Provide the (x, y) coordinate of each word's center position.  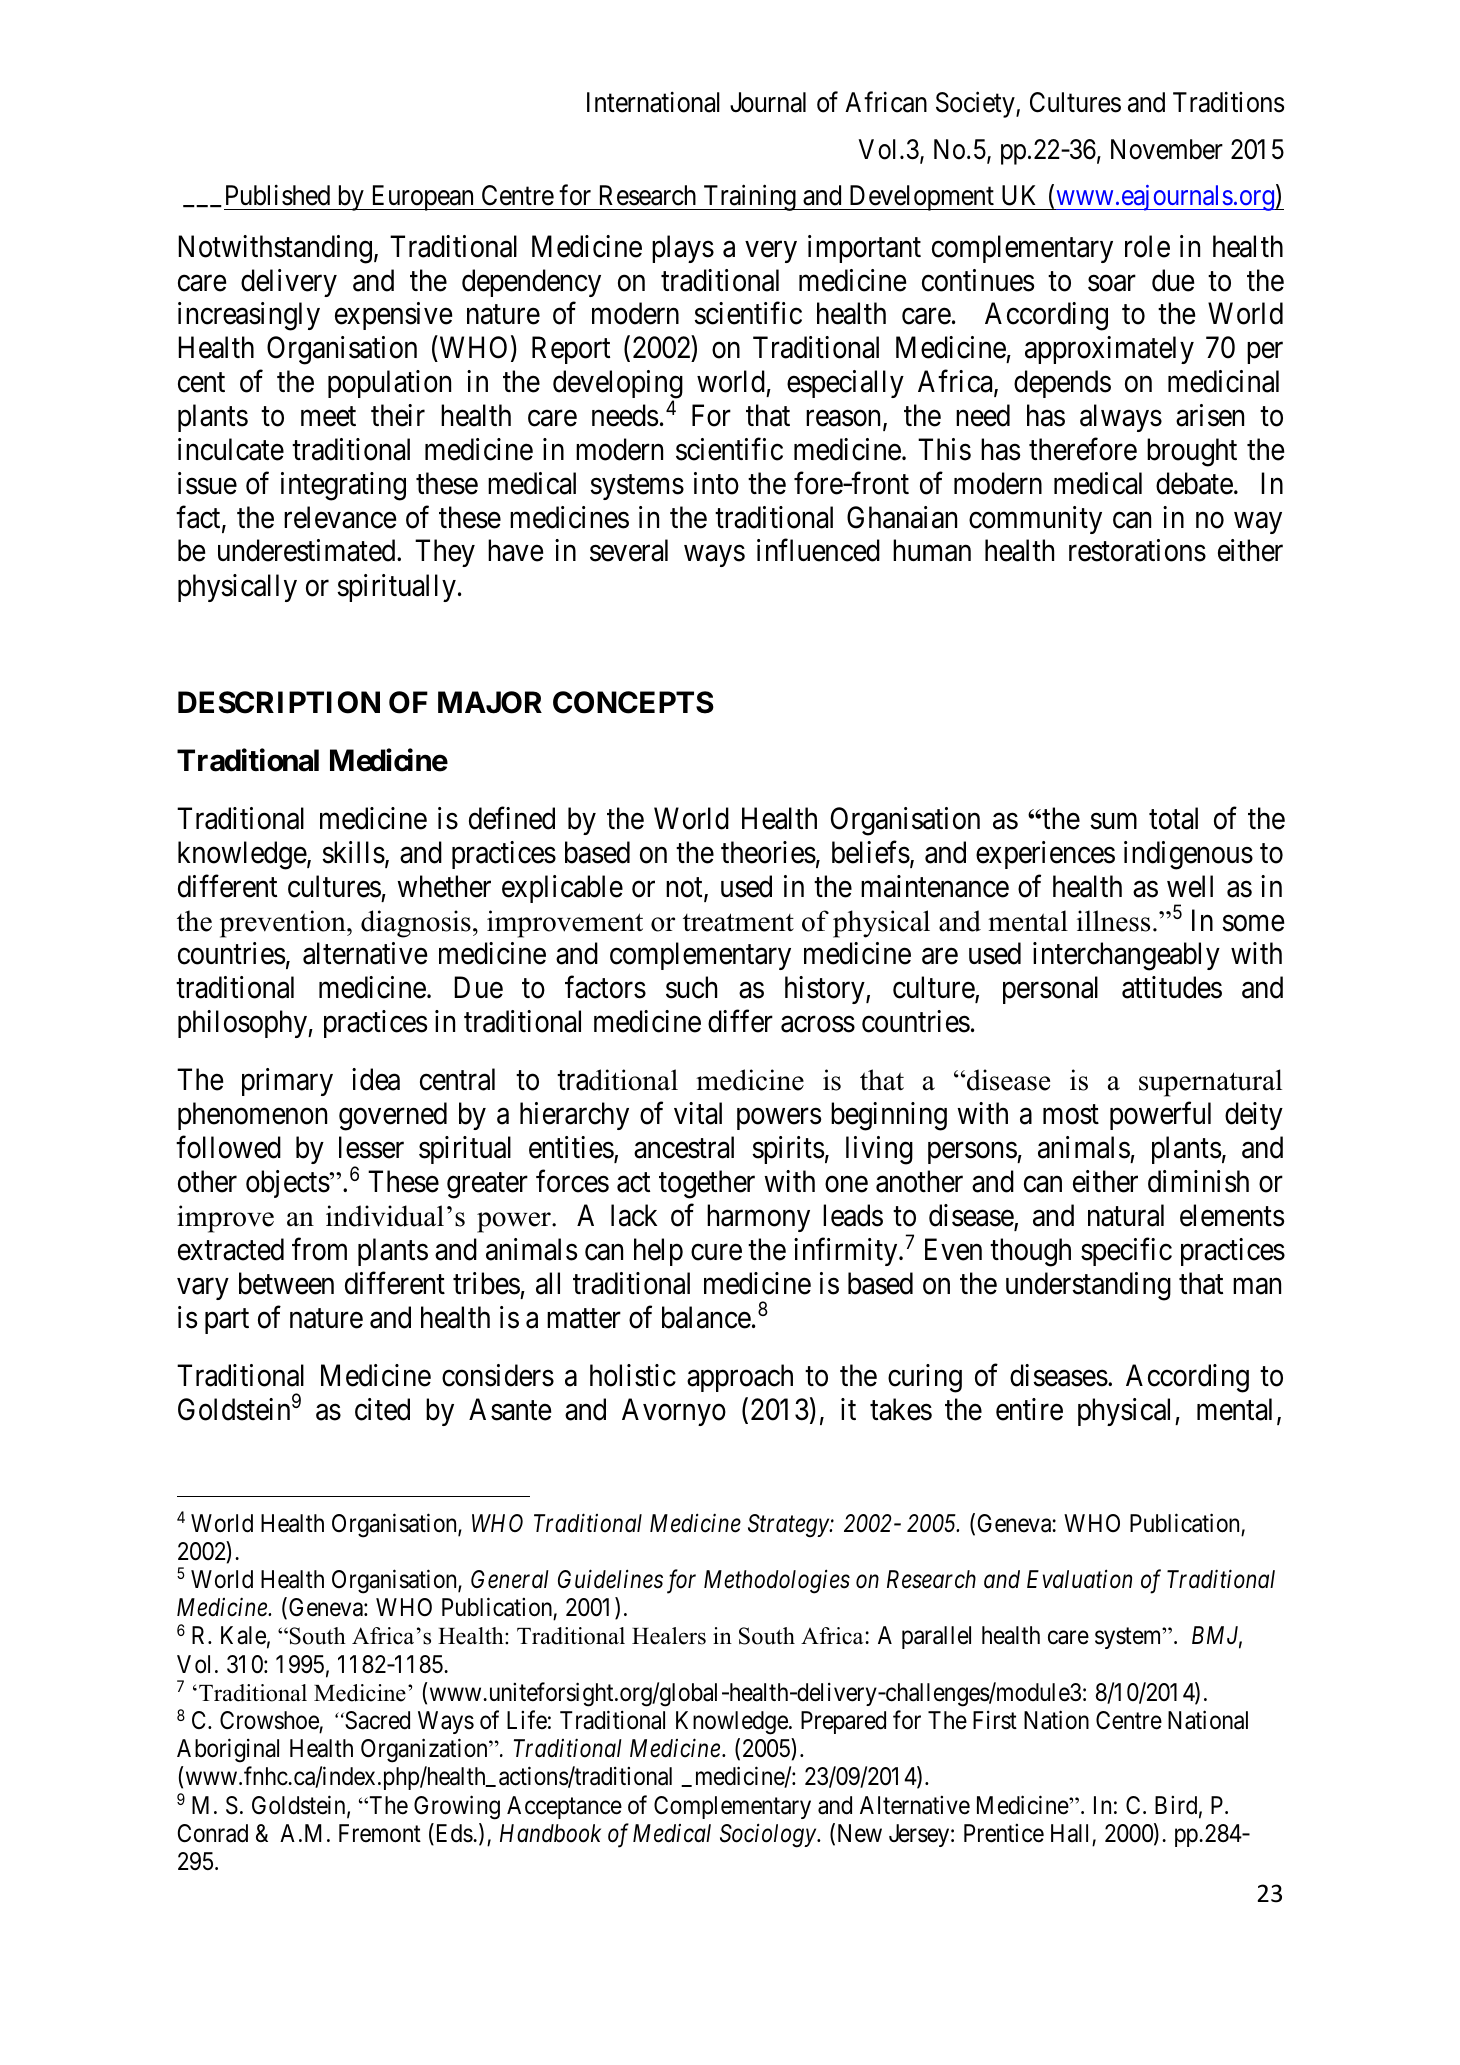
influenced (818, 550)
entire (1029, 1409)
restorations (1137, 550)
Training (749, 198)
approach (740, 1378)
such (691, 987)
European (422, 198)
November (1167, 149)
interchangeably (1126, 956)
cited (382, 1409)
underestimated (308, 550)
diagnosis (416, 924)
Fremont (380, 1833)
